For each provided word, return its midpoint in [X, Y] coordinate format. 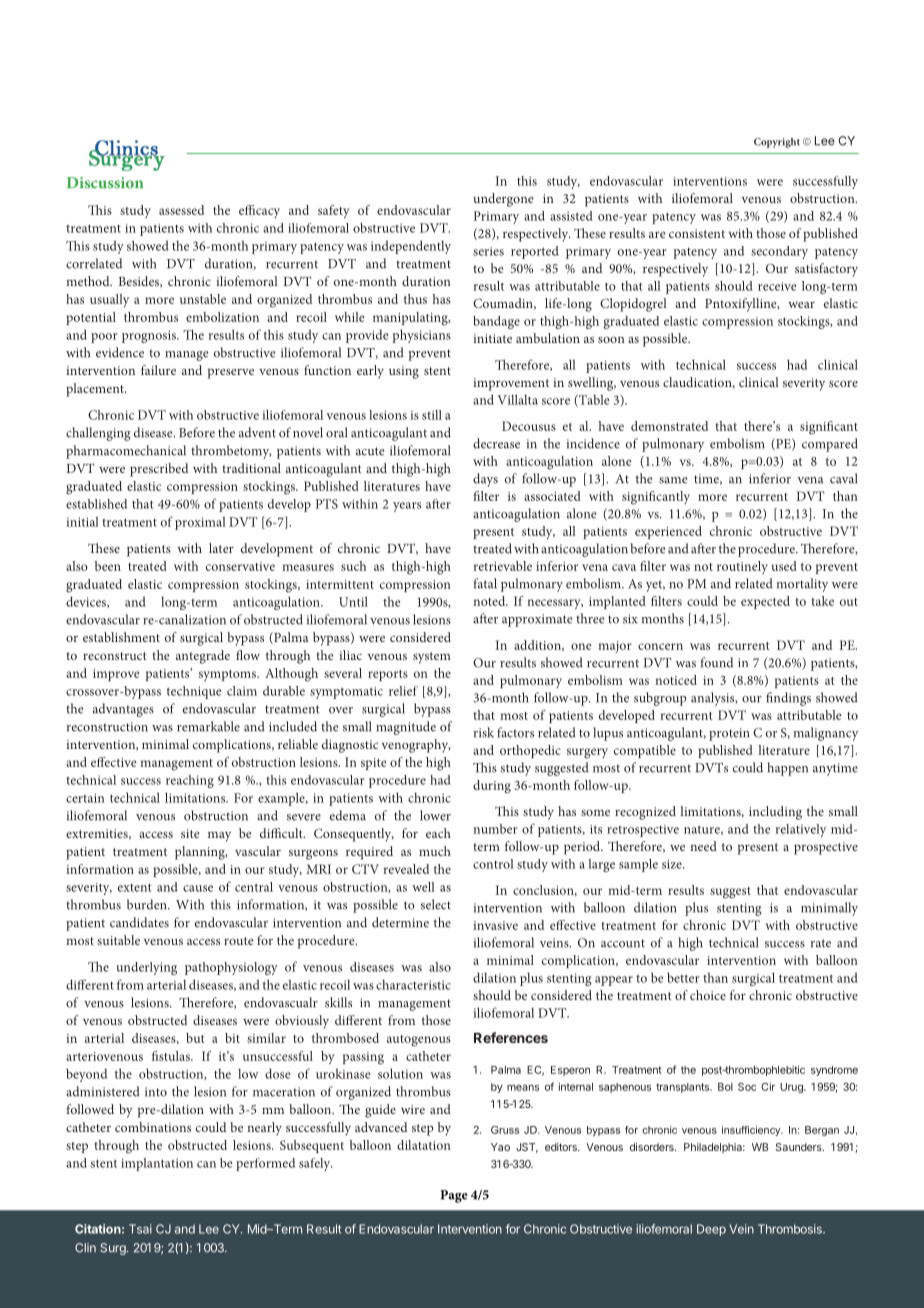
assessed [181, 210]
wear [801, 305]
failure [158, 370]
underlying [146, 968]
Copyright [777, 143]
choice [708, 995]
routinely [742, 567]
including [775, 813]
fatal [485, 583]
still [432, 415]
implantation [157, 1164]
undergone [503, 200]
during [492, 787]
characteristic [413, 984]
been [108, 566]
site [190, 833]
